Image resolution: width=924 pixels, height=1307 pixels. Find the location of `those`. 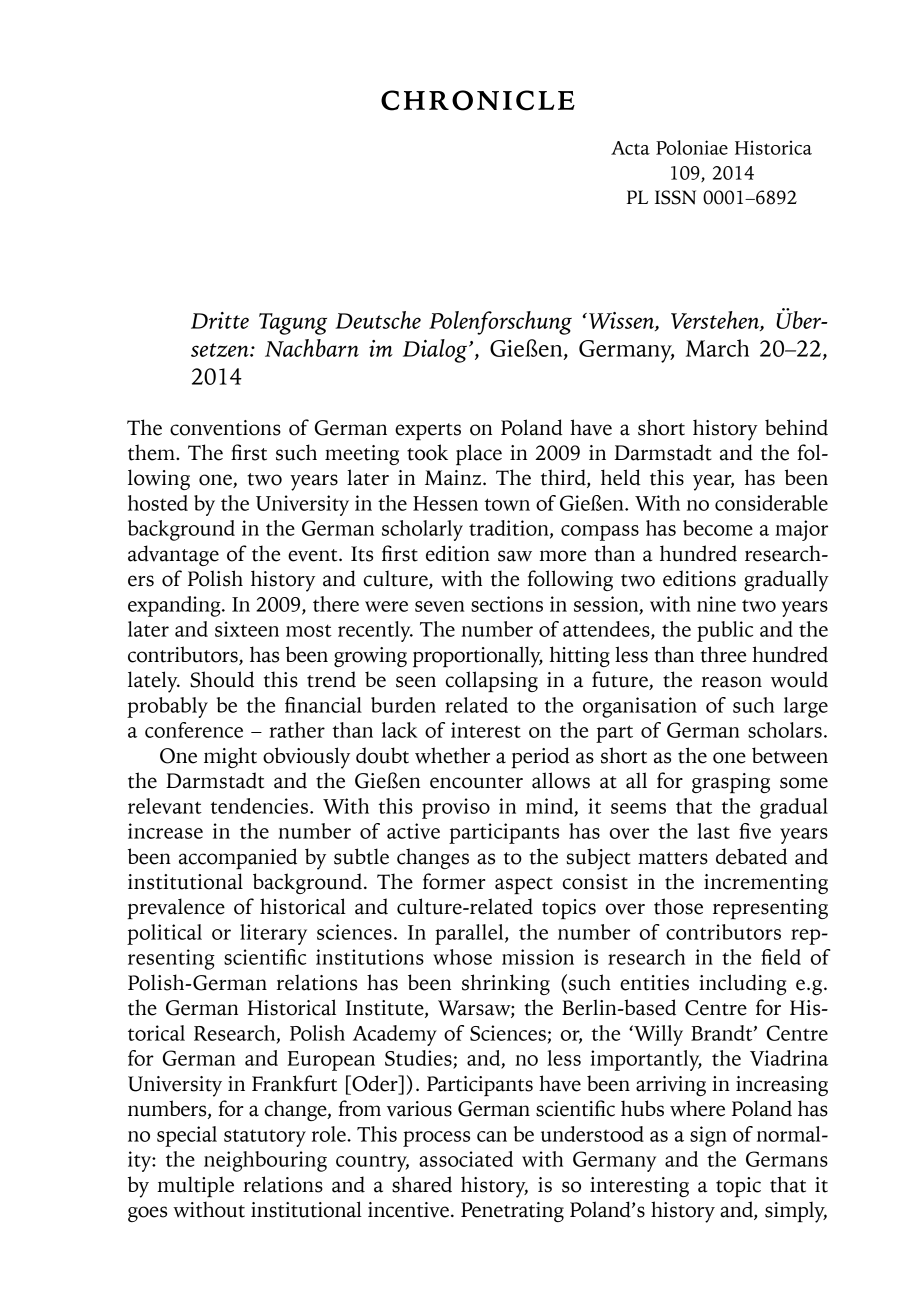

those is located at coordinates (678, 906).
